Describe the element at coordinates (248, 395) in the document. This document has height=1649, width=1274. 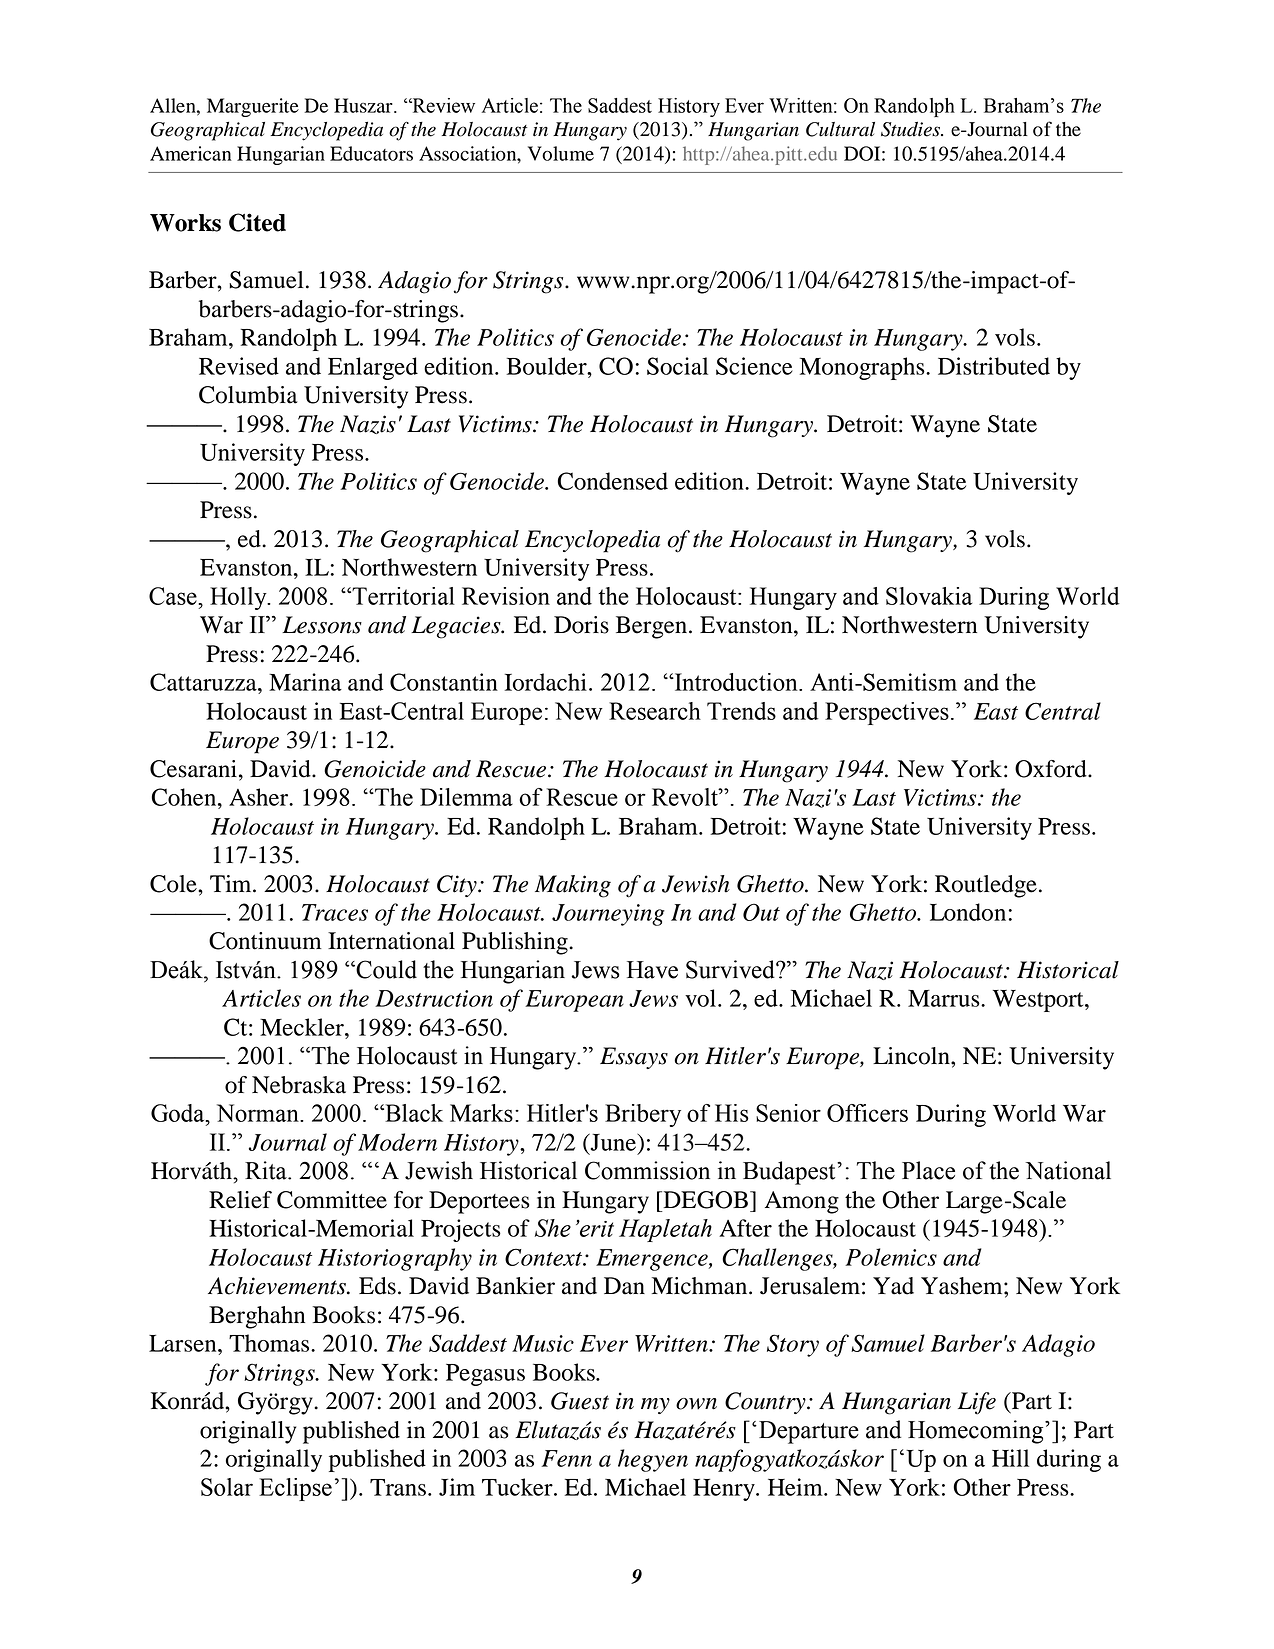
I see `Columbia` at that location.
